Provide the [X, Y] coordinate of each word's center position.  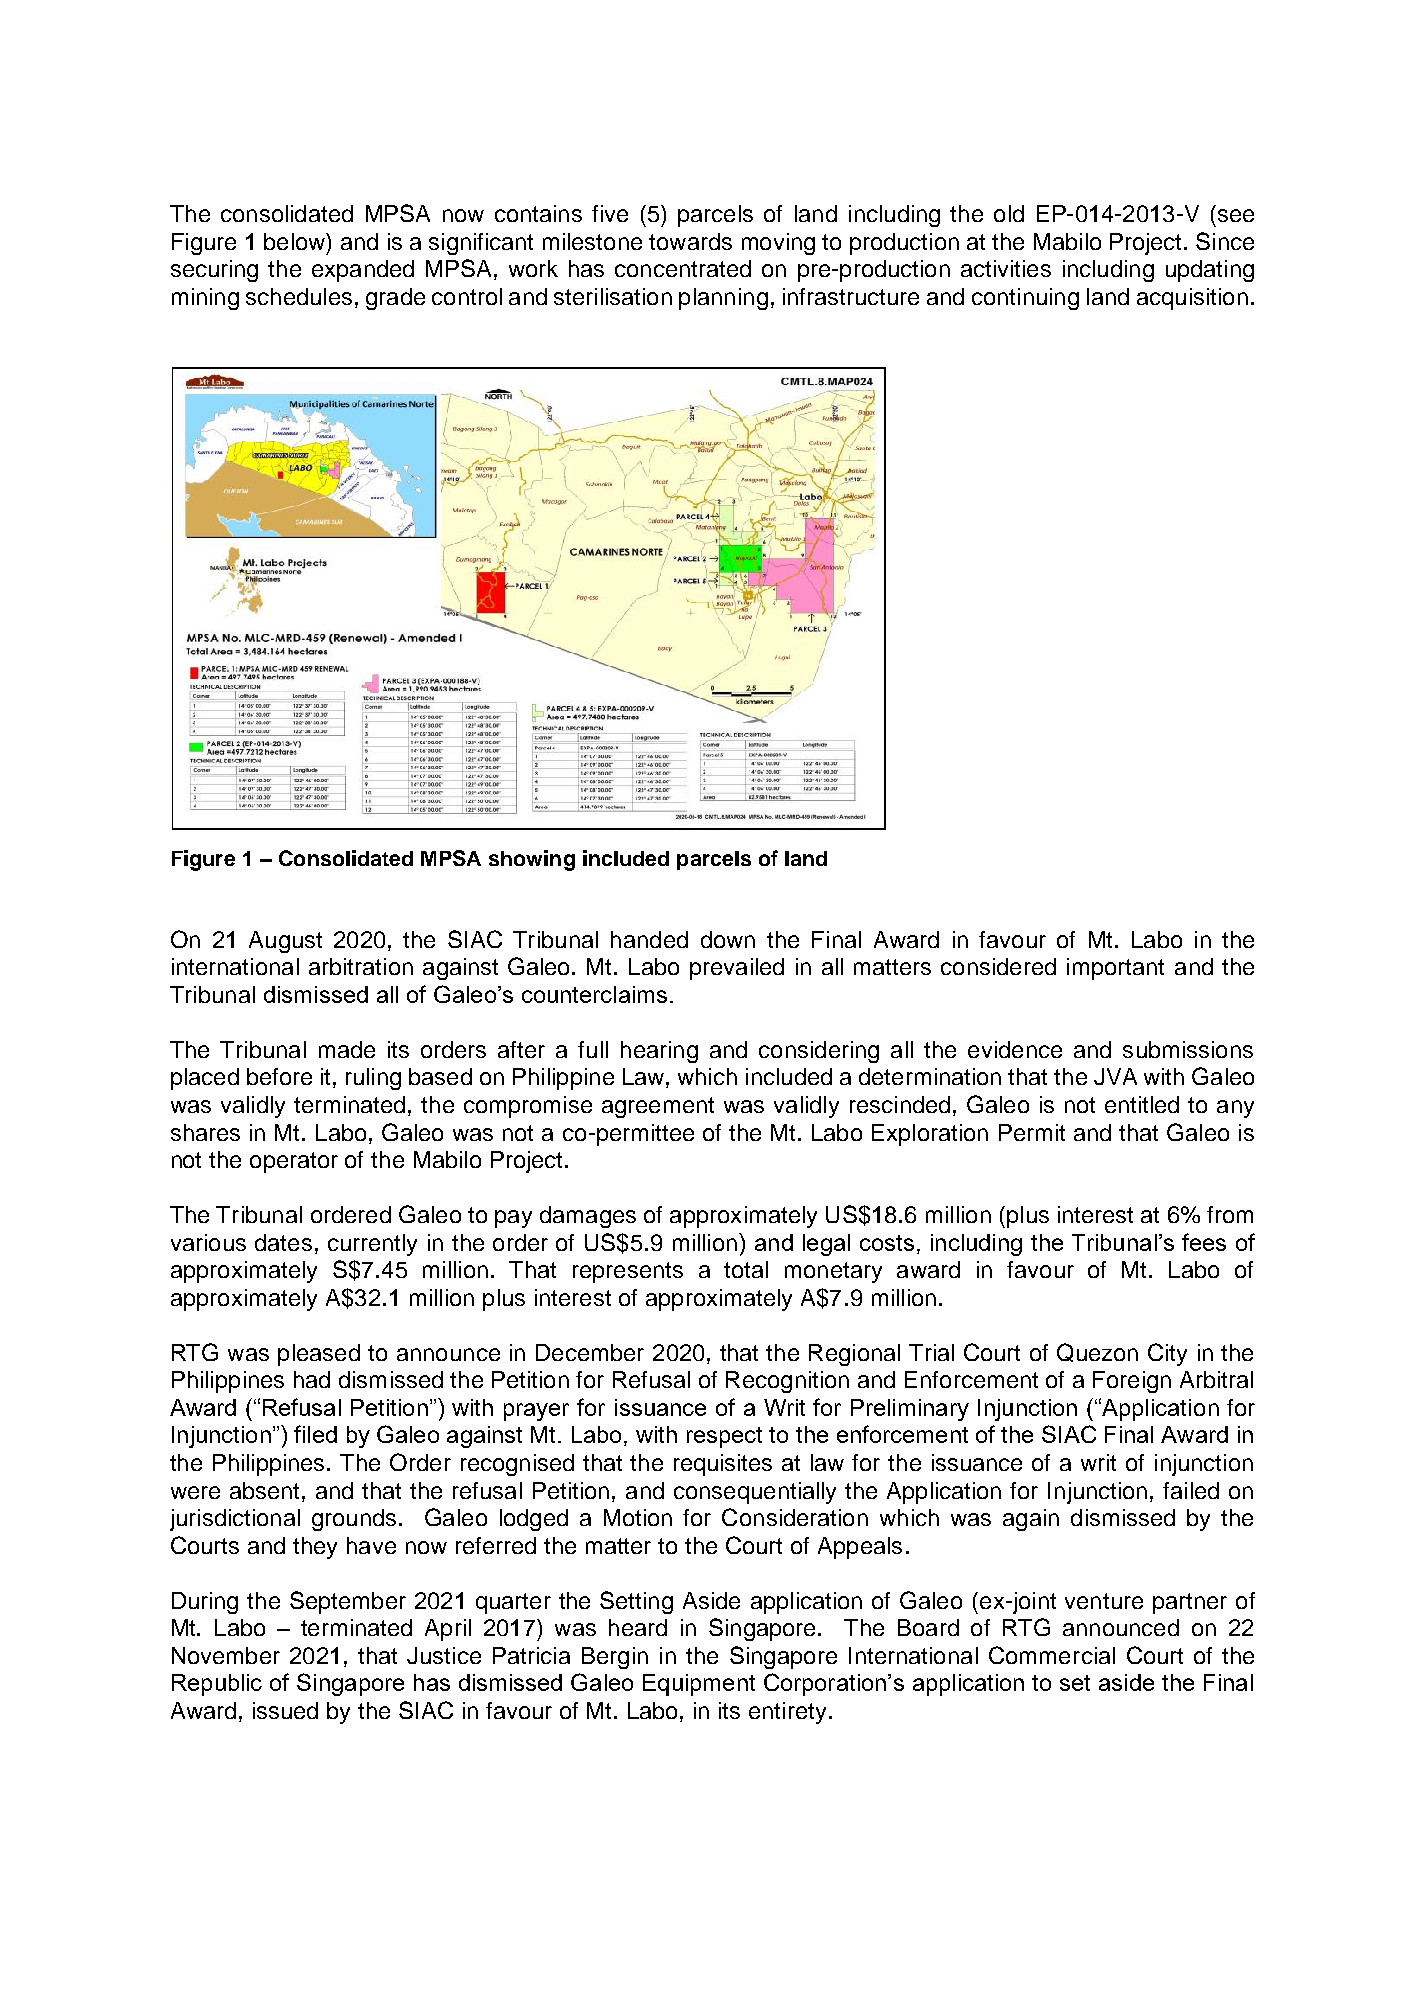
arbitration [361, 966]
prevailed [737, 969]
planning [723, 299]
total [746, 1269]
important [1115, 969]
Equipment [699, 1685]
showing [532, 860]
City [1167, 1354]
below [296, 241]
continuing [1025, 299]
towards [690, 241]
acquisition [1192, 299]
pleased [319, 1355]
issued [285, 1710]
